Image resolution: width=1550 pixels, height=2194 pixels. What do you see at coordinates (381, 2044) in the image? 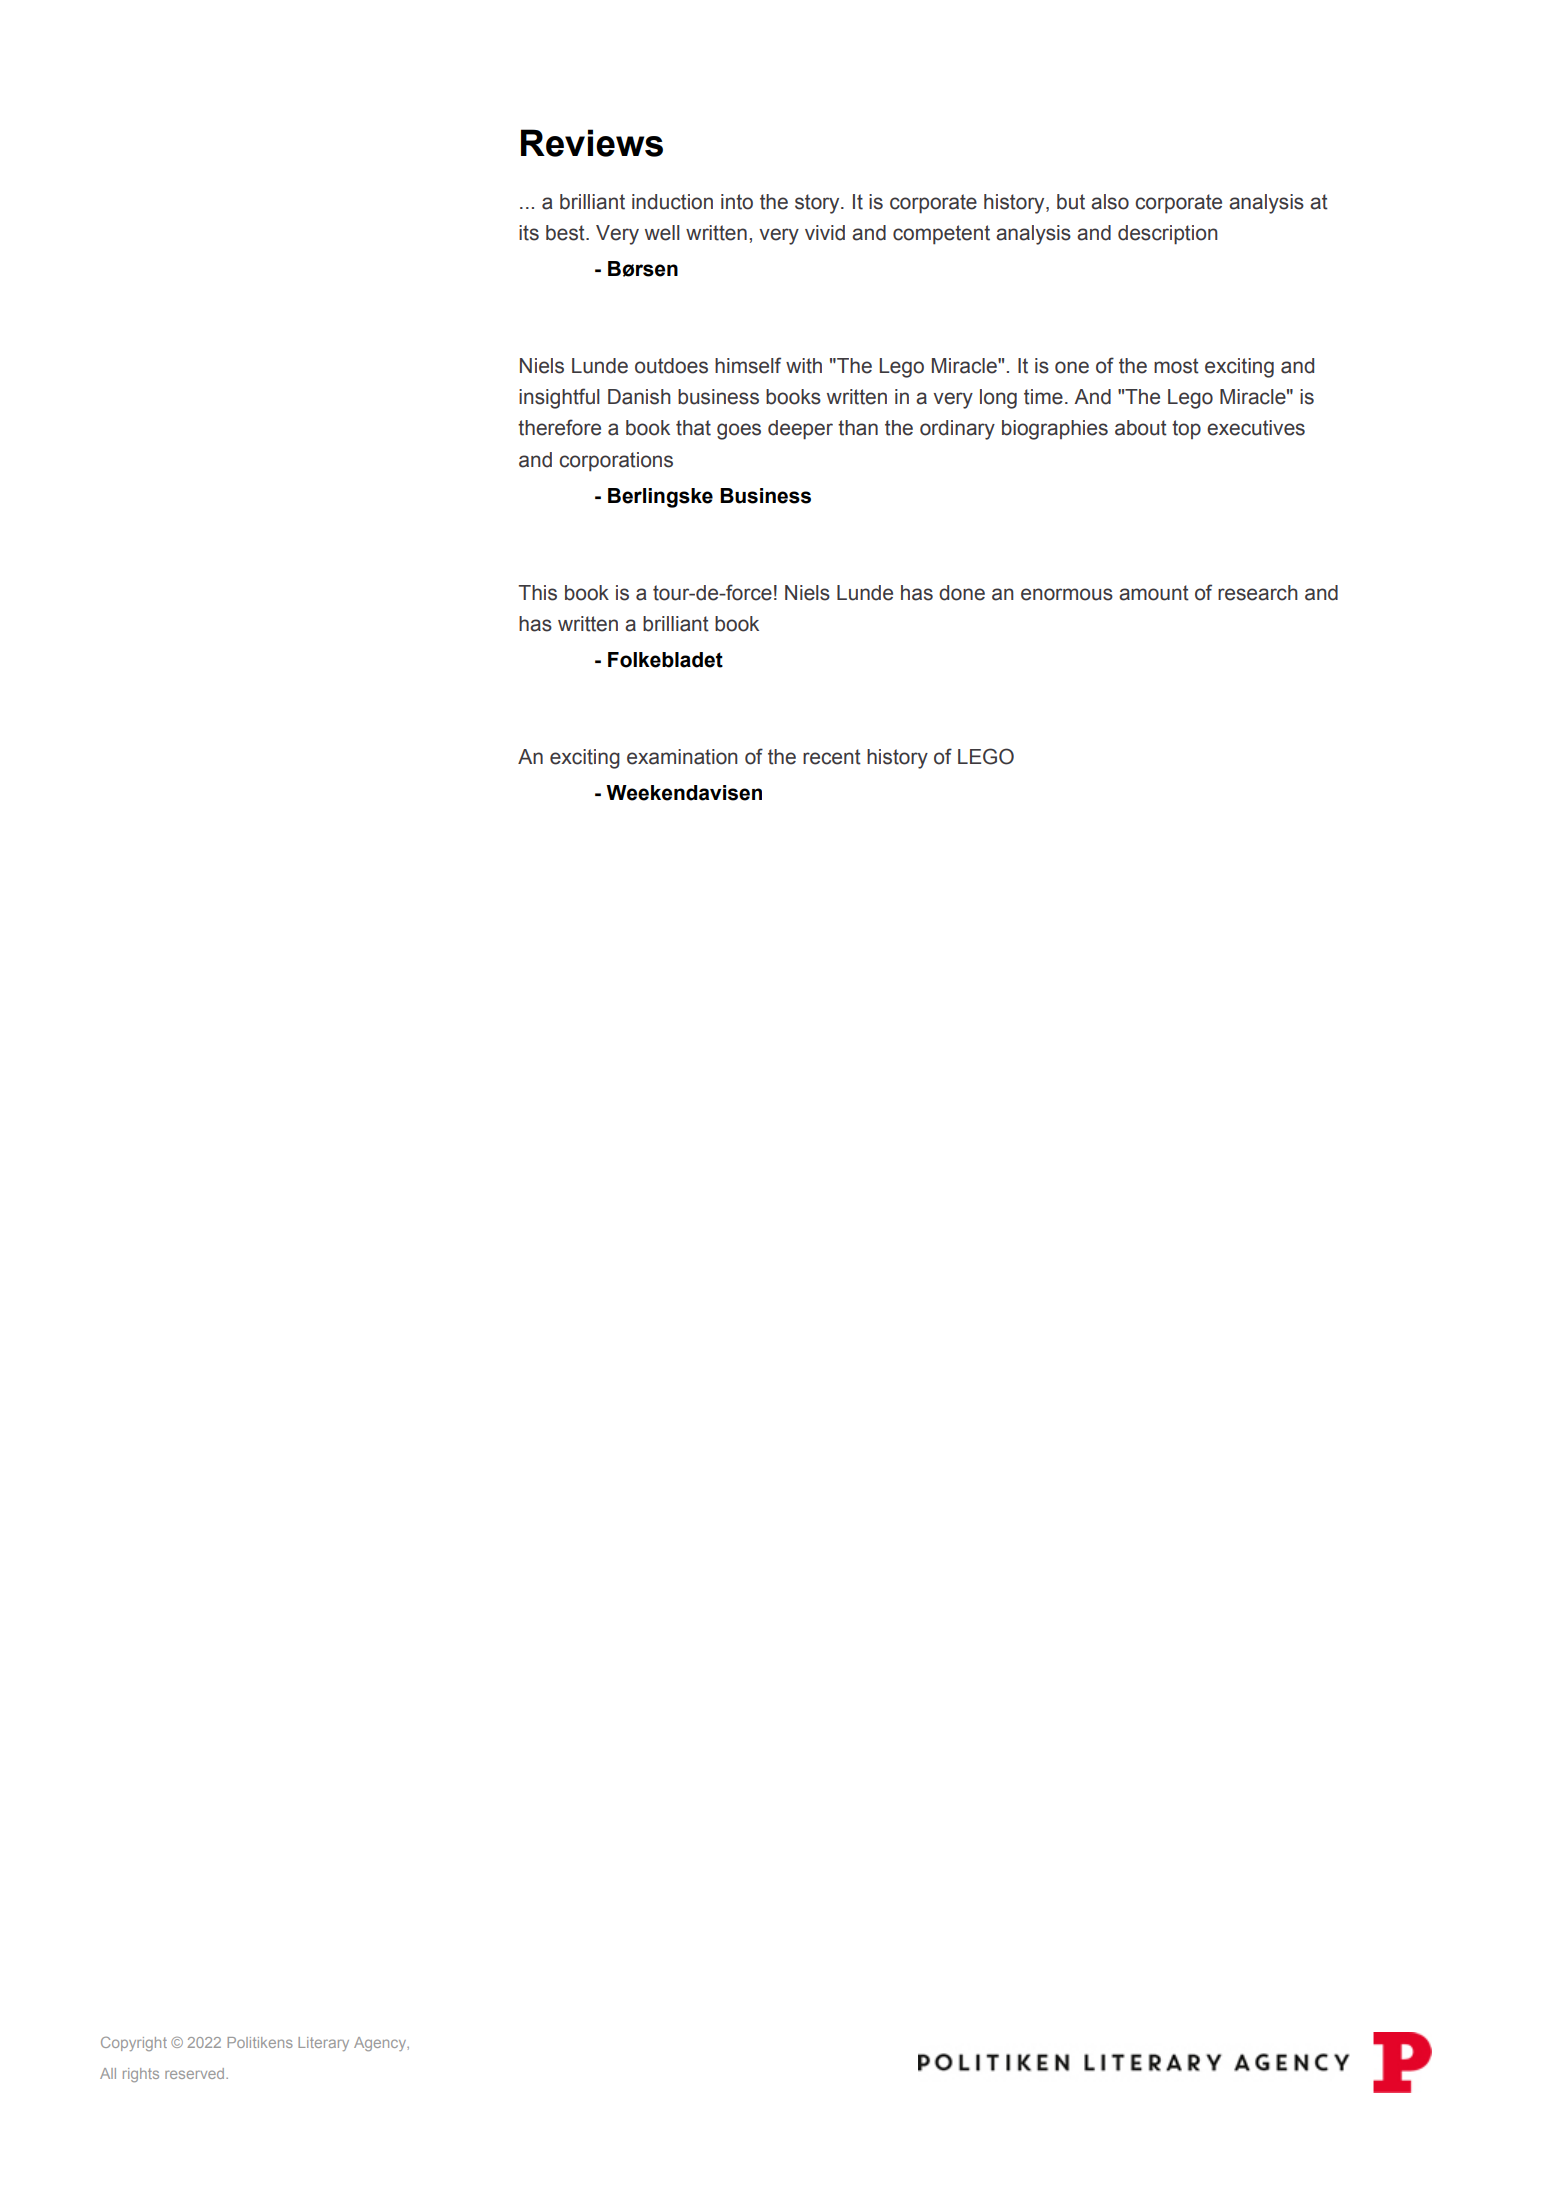
I see `Agency` at bounding box center [381, 2044].
